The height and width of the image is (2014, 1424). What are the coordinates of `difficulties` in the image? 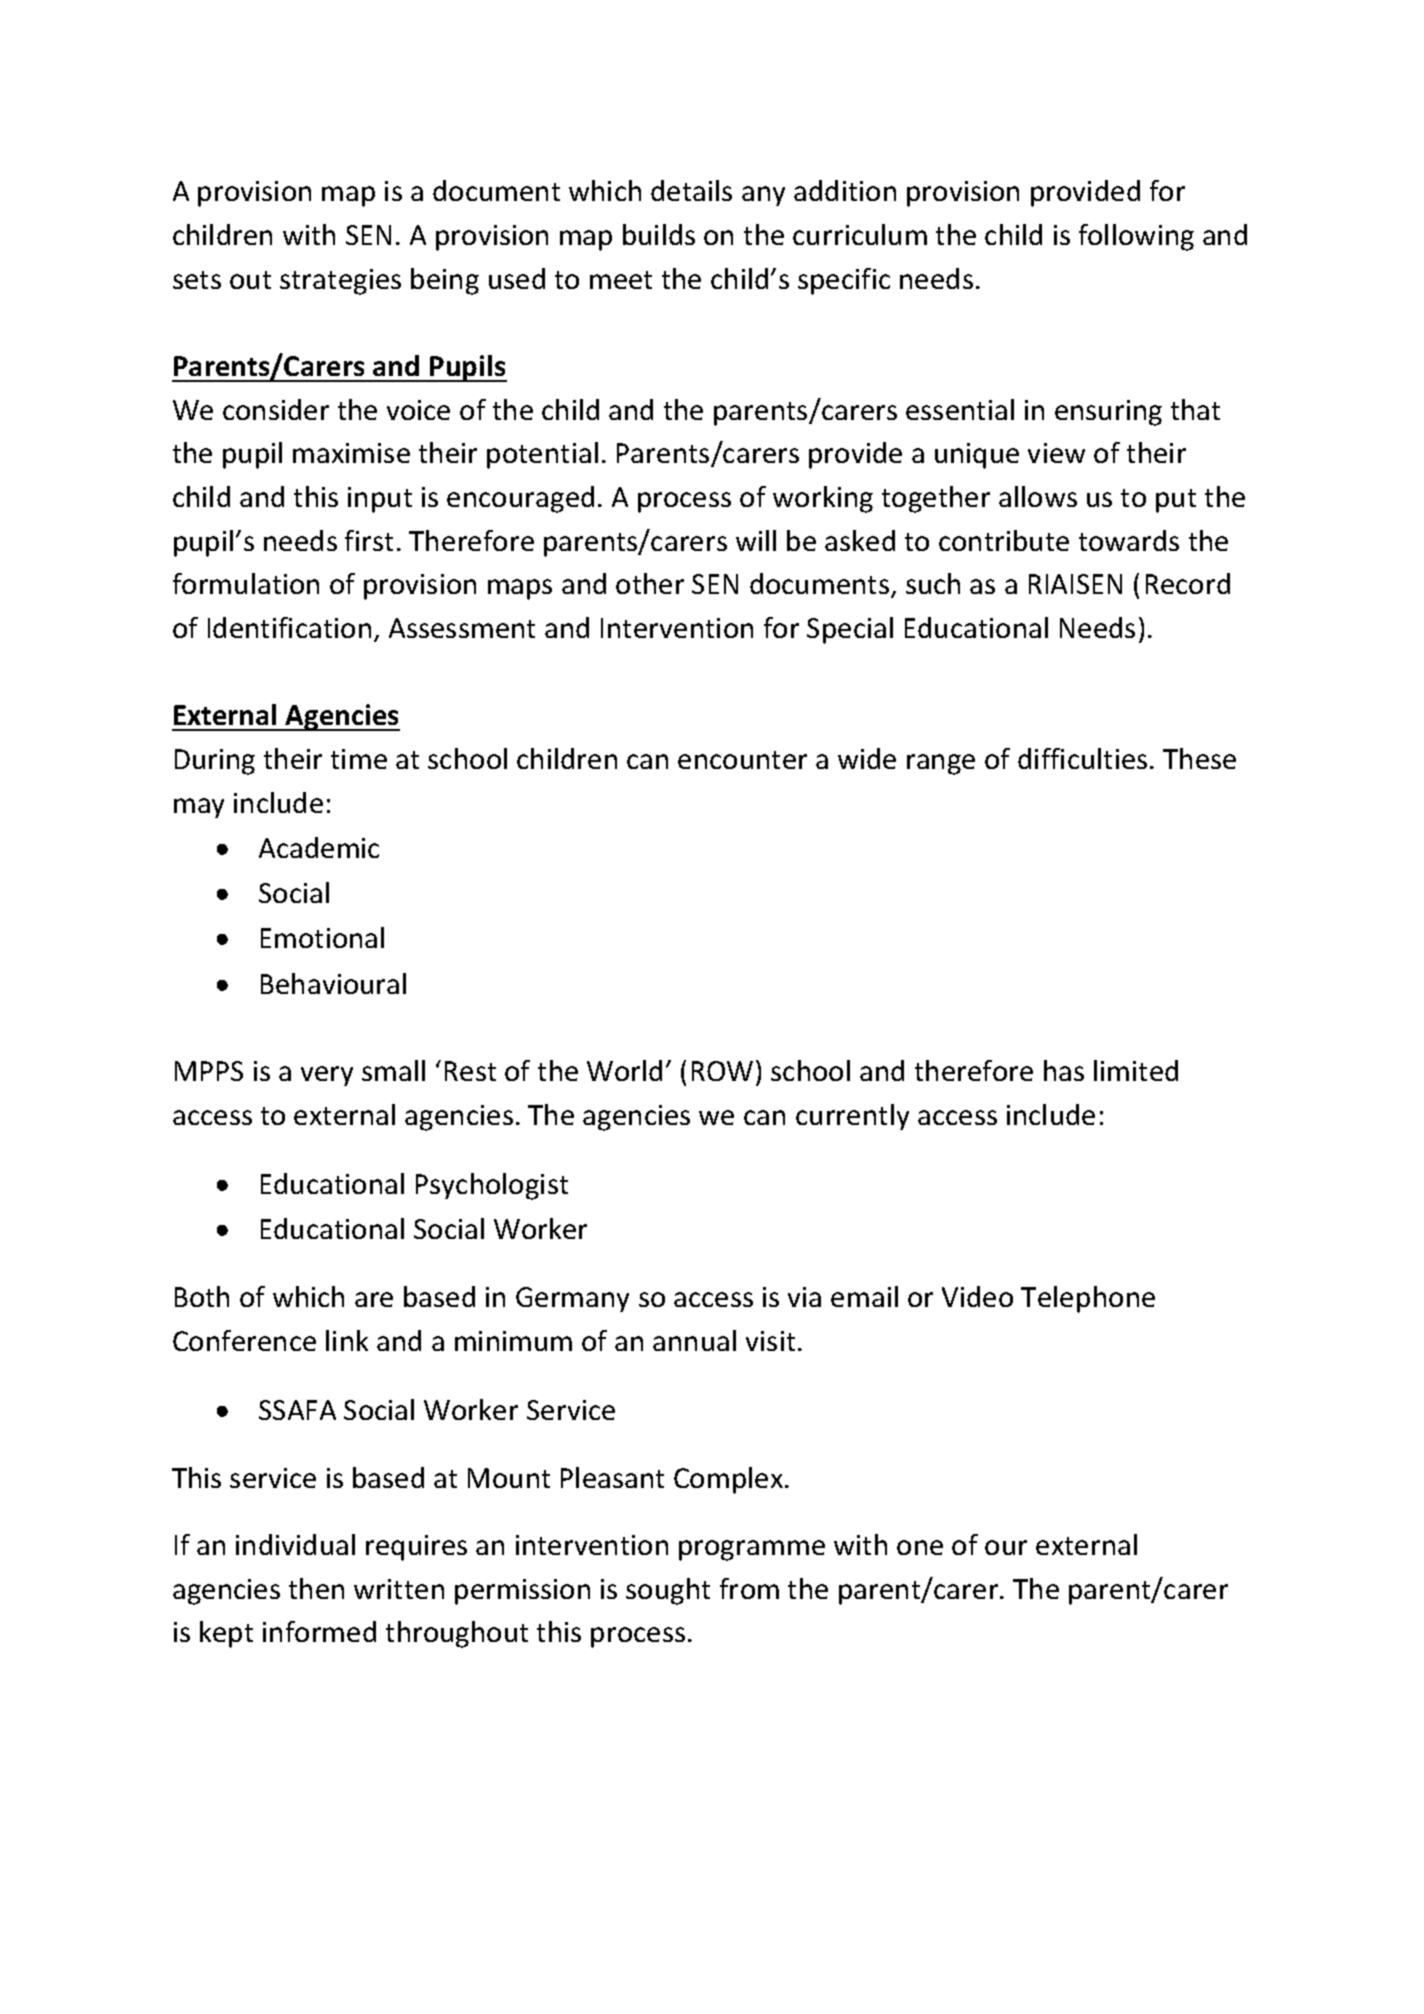 It's located at (1082, 758).
